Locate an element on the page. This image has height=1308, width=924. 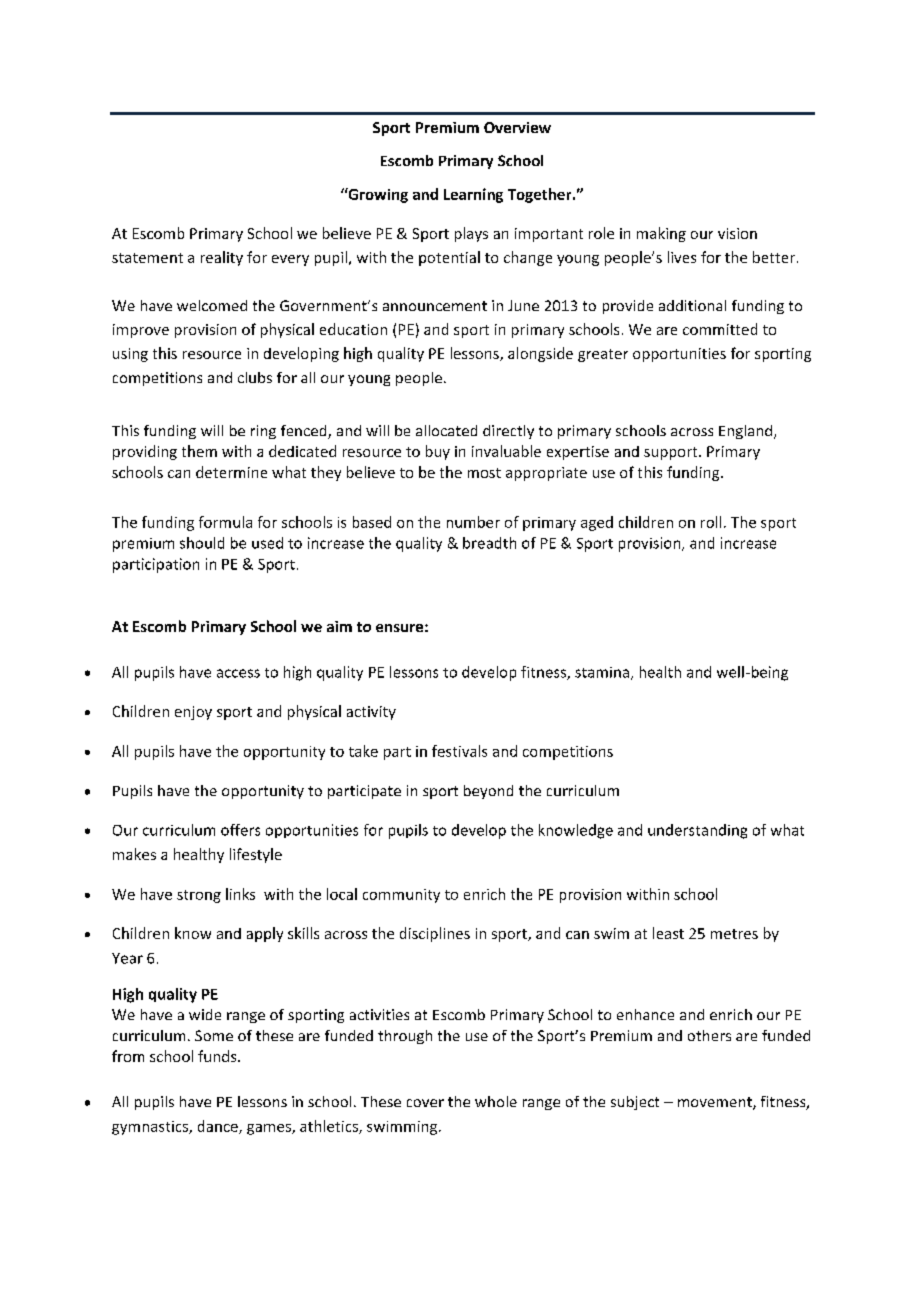
access is located at coordinates (238, 673).
